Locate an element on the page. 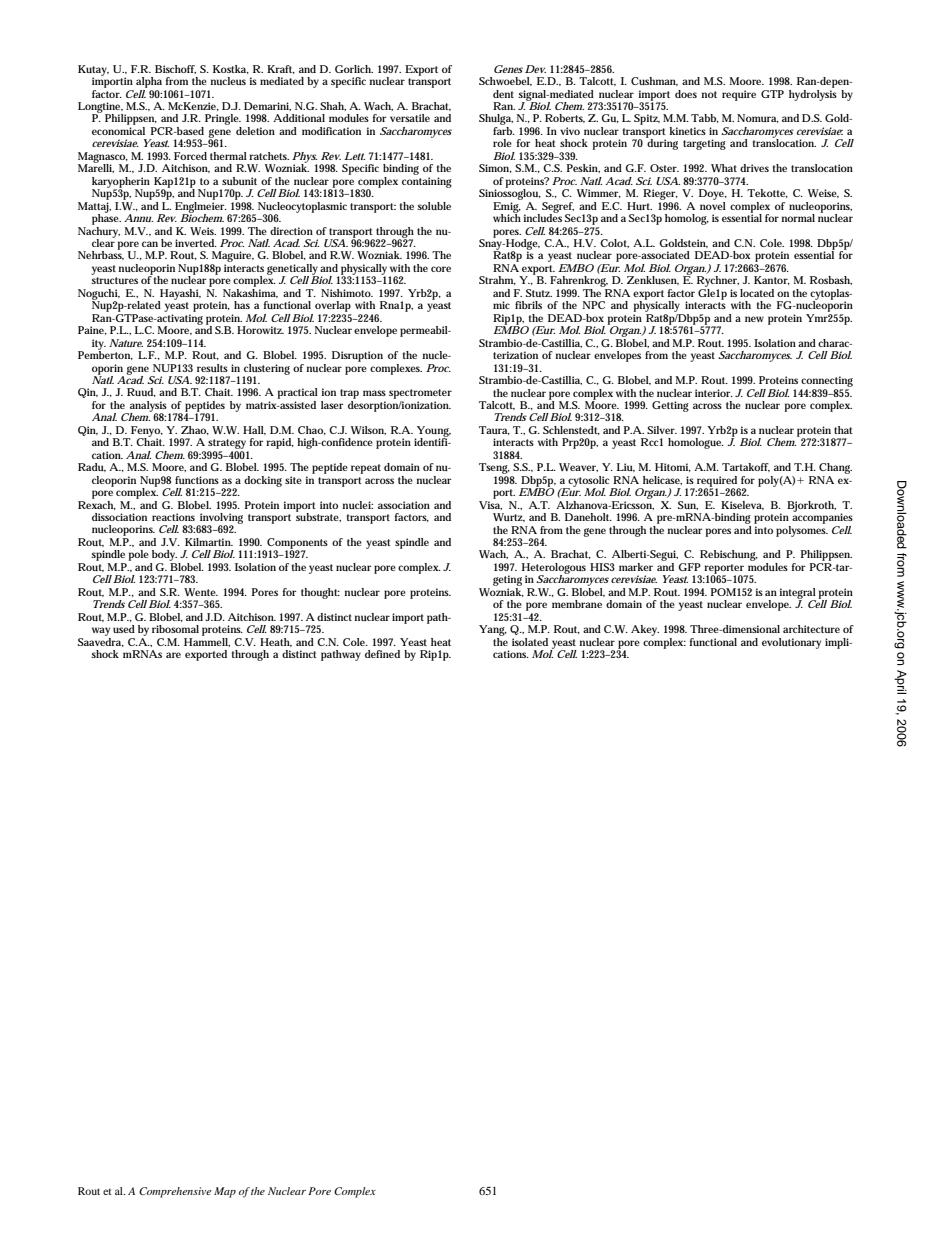  defined is located at coordinates (382, 654).
